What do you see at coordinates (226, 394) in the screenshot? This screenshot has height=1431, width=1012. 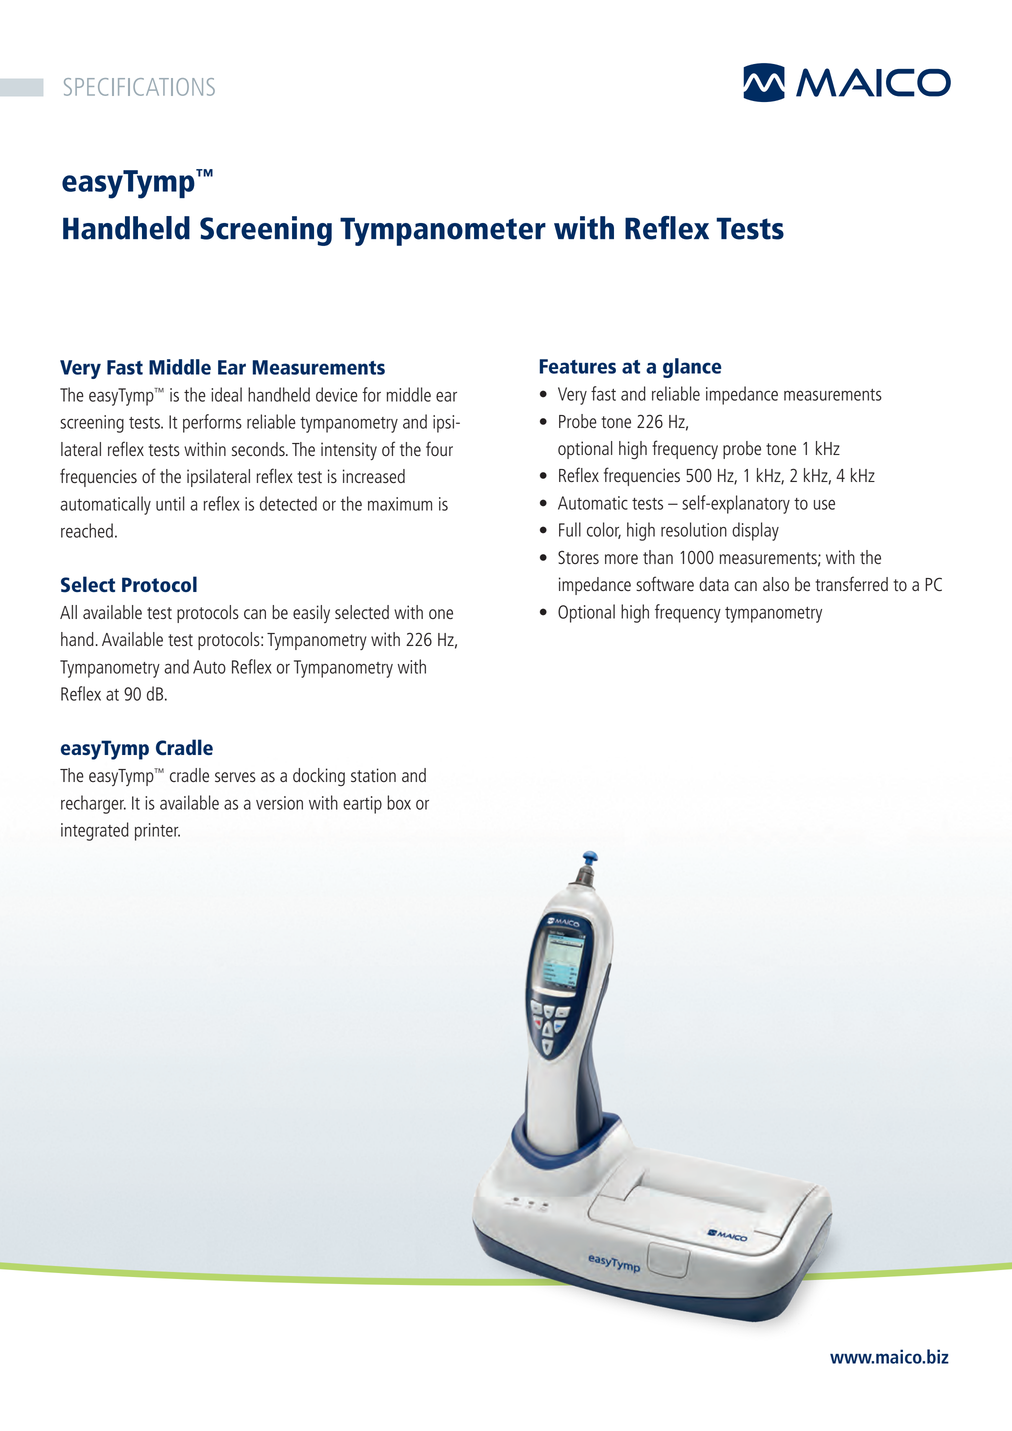 I see `ideal` at bounding box center [226, 394].
